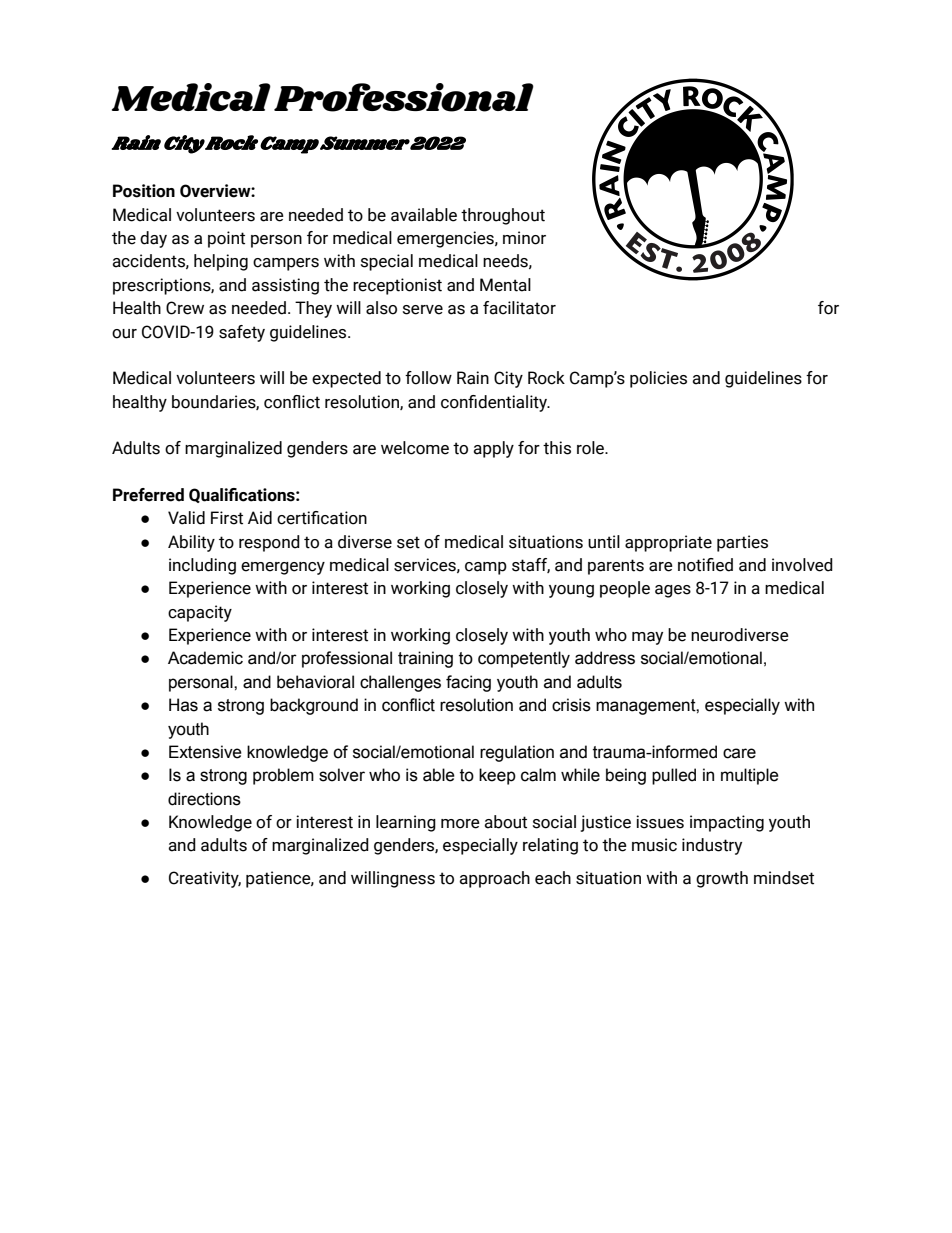  Describe the element at coordinates (205, 658) in the screenshot. I see `Academic` at that location.
